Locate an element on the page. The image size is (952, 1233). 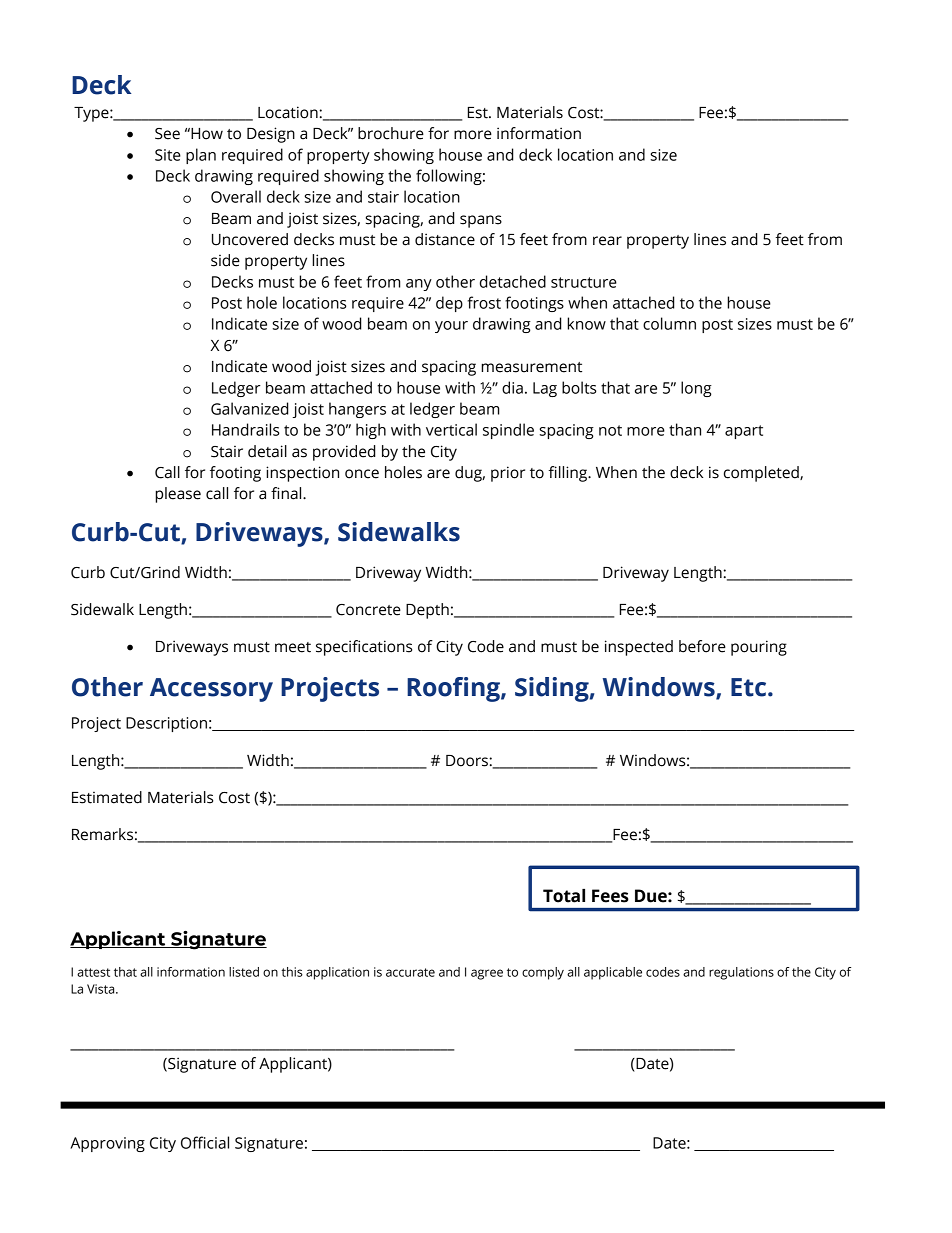
spans is located at coordinates (481, 221).
